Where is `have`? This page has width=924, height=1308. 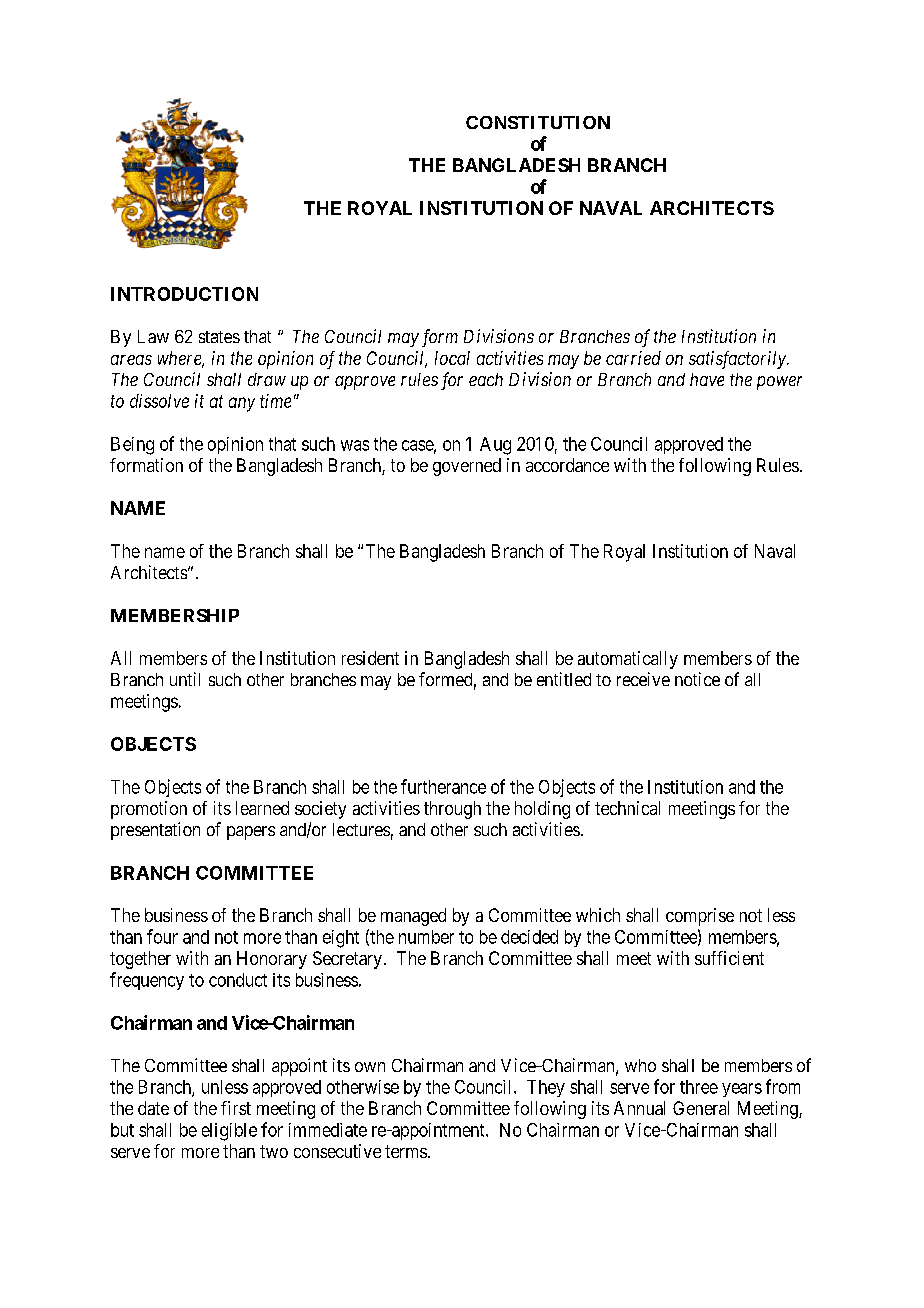
have is located at coordinates (707, 379).
